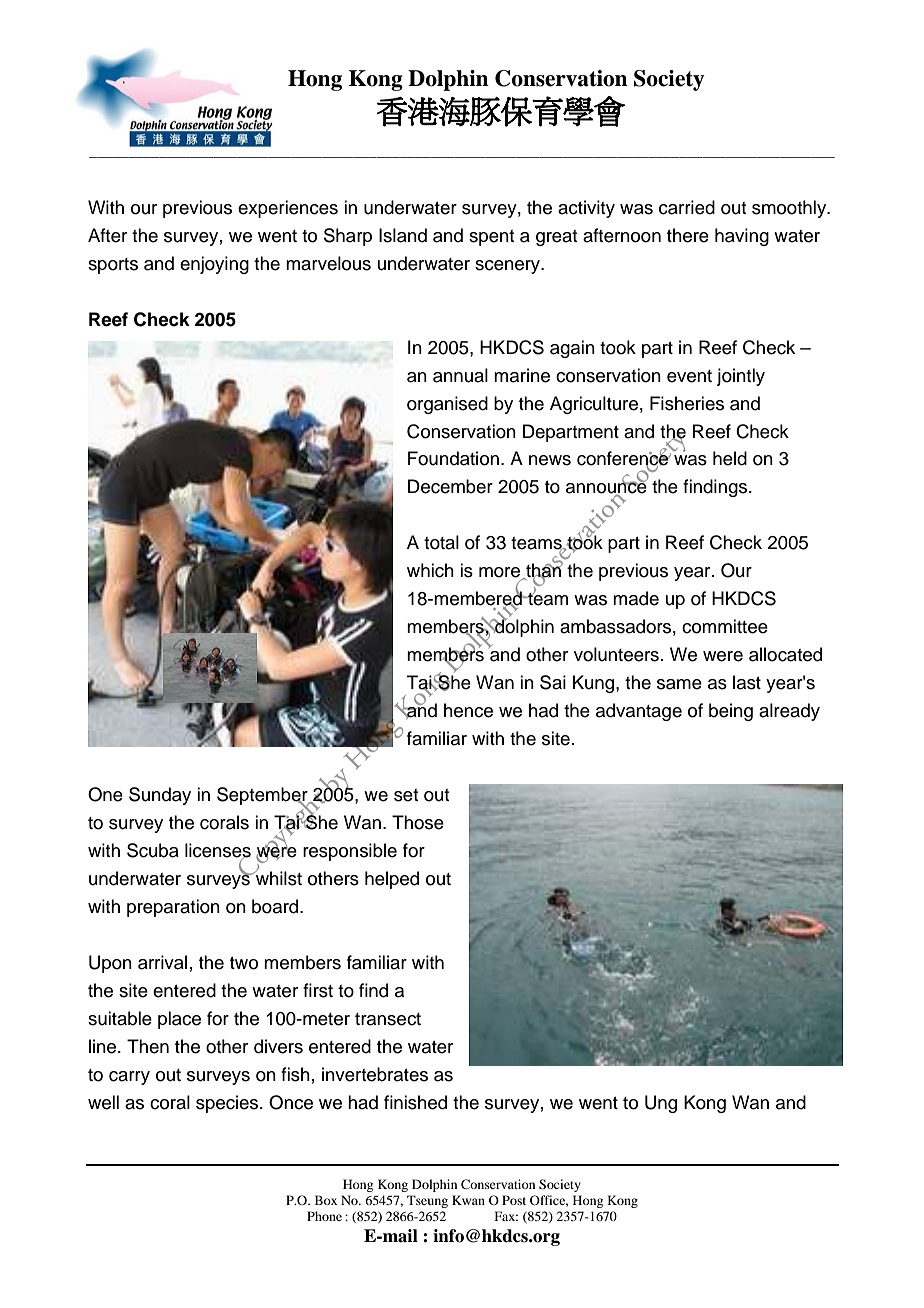 This document has width=924, height=1308. Describe the element at coordinates (228, 1104) in the document. I see `species` at that location.
